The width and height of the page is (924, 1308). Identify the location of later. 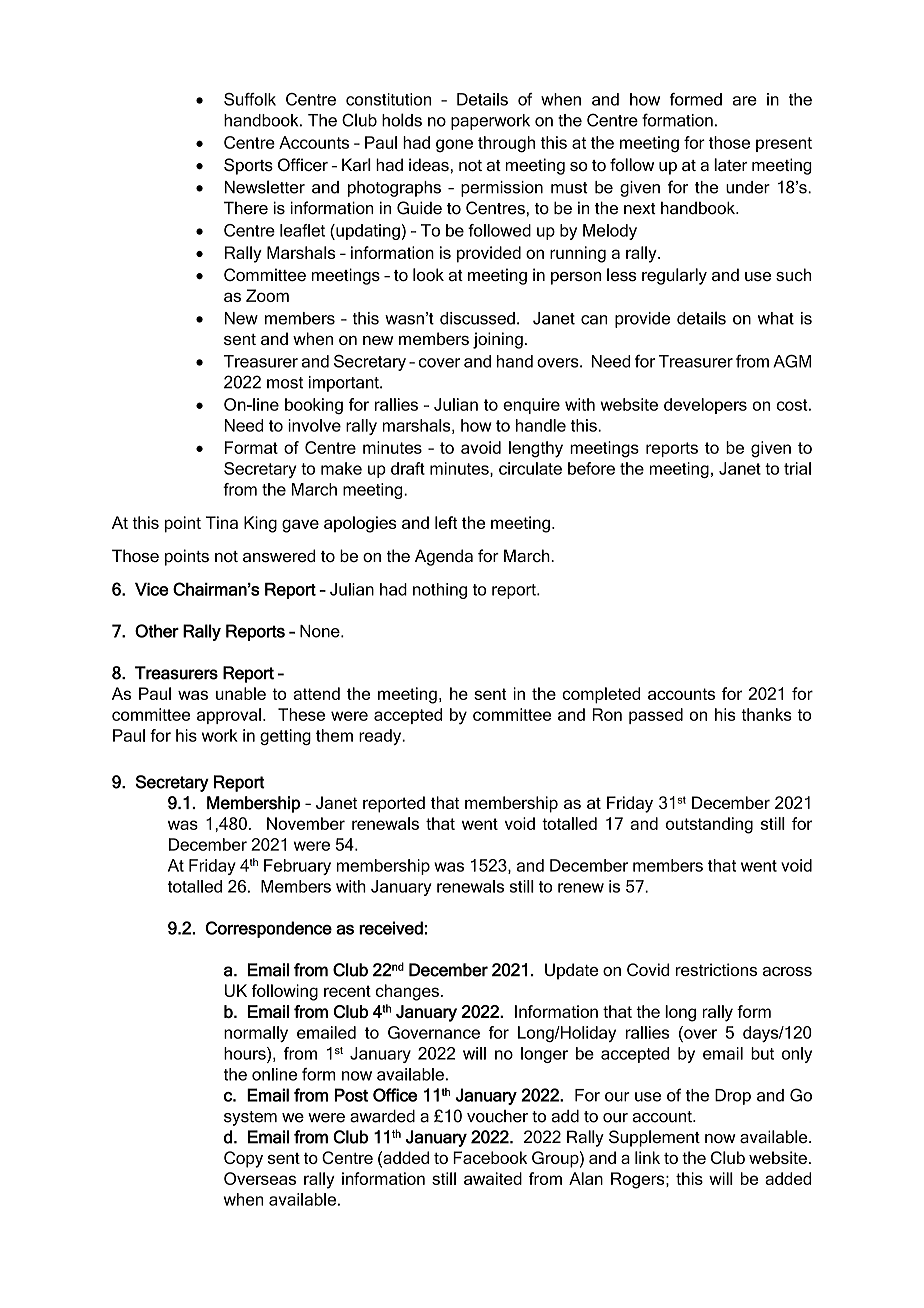
(731, 164).
